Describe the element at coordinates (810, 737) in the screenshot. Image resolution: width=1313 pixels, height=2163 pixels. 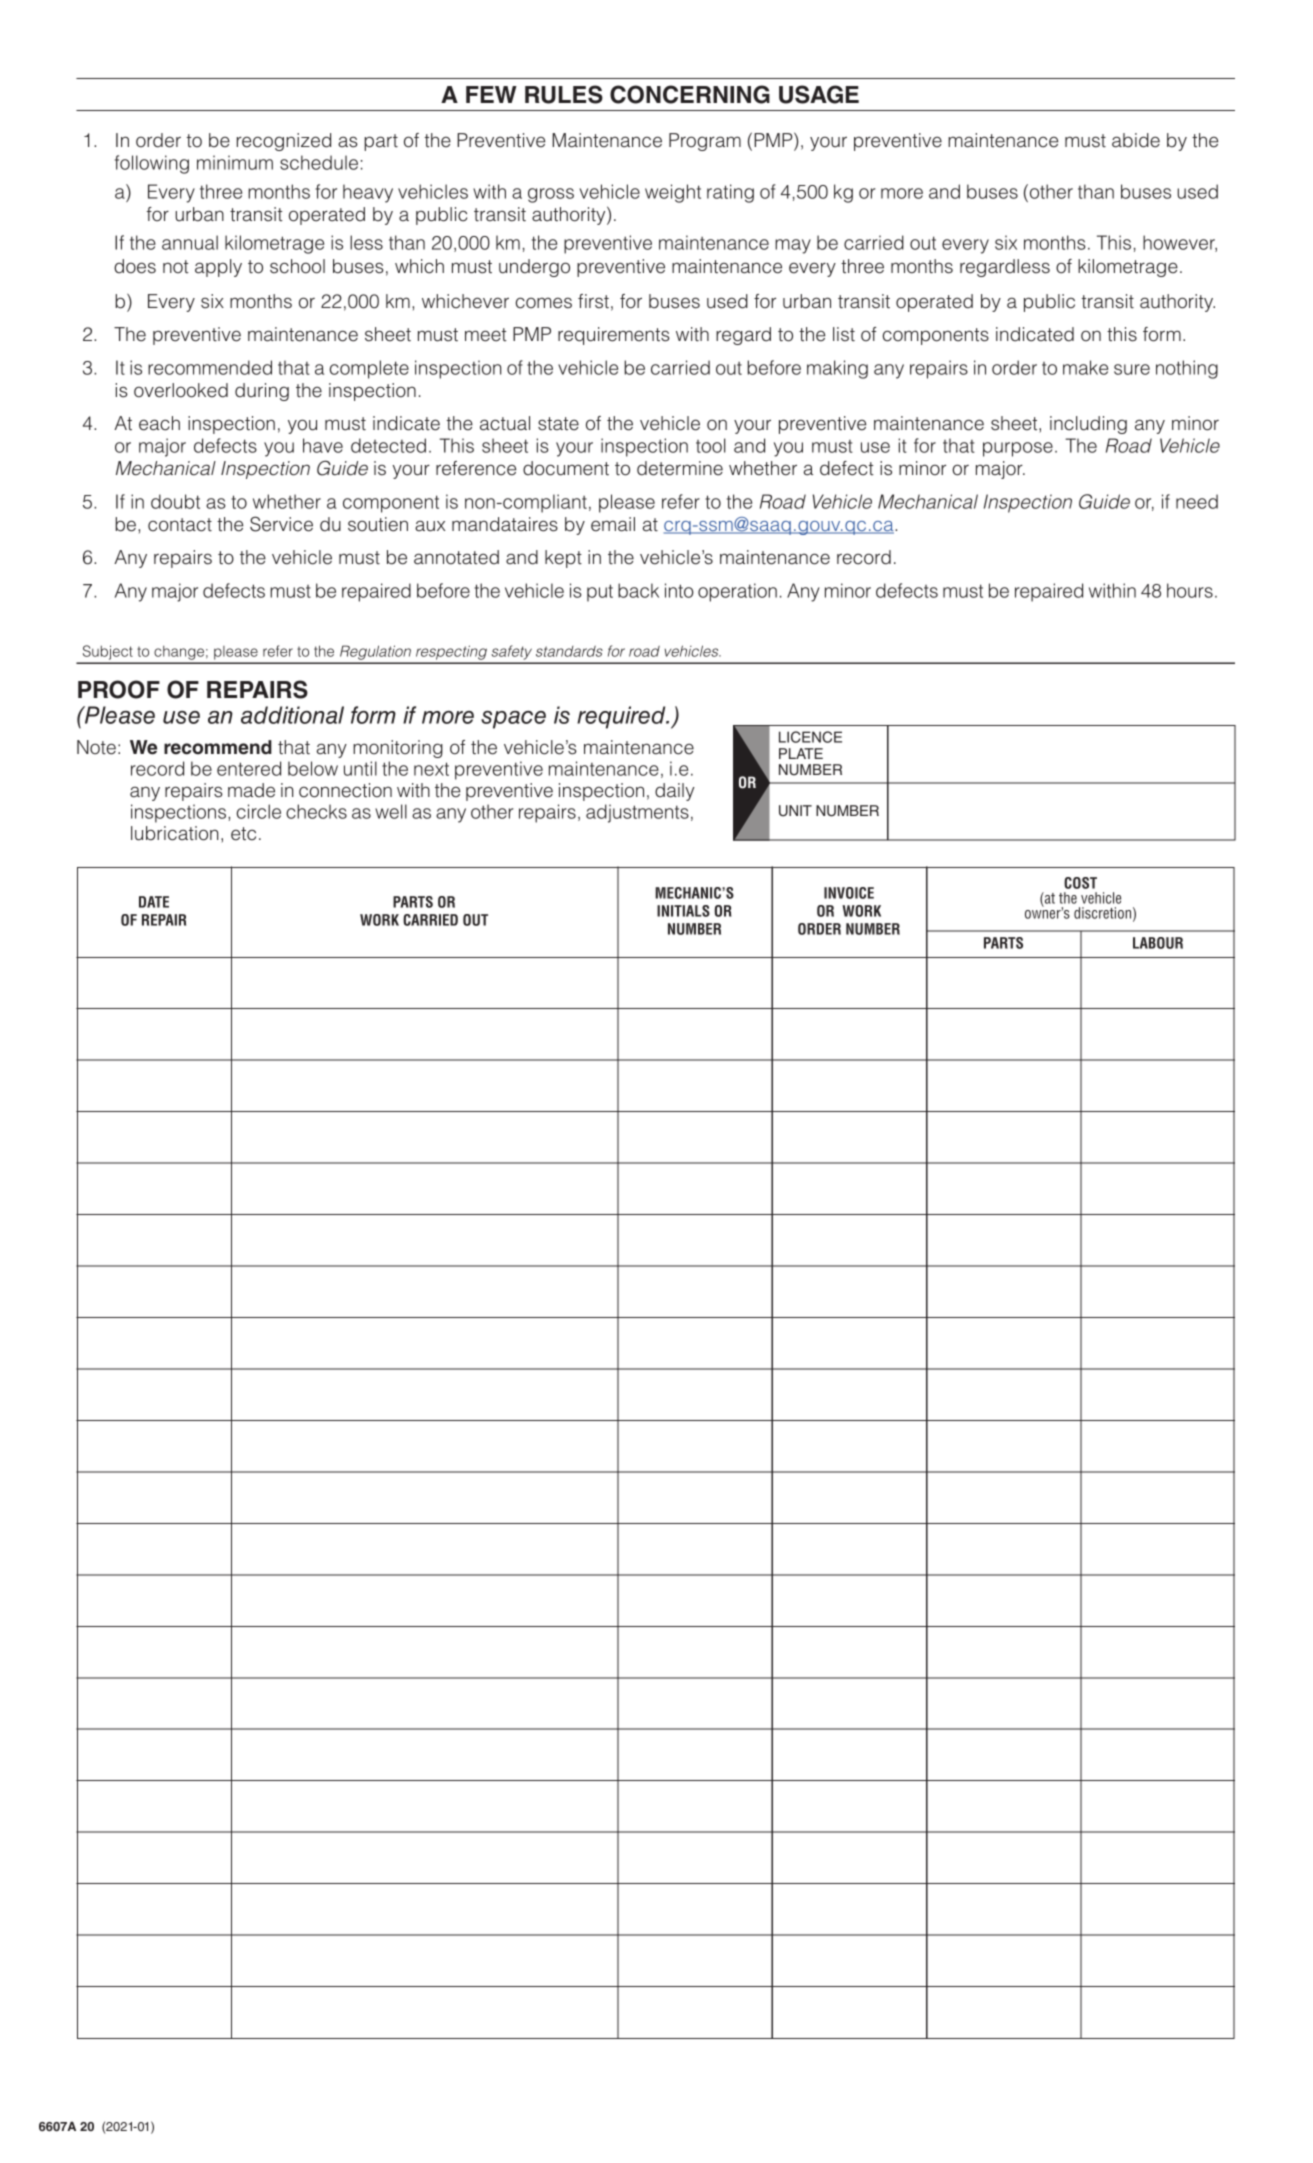
I see `LICENCE` at that location.
